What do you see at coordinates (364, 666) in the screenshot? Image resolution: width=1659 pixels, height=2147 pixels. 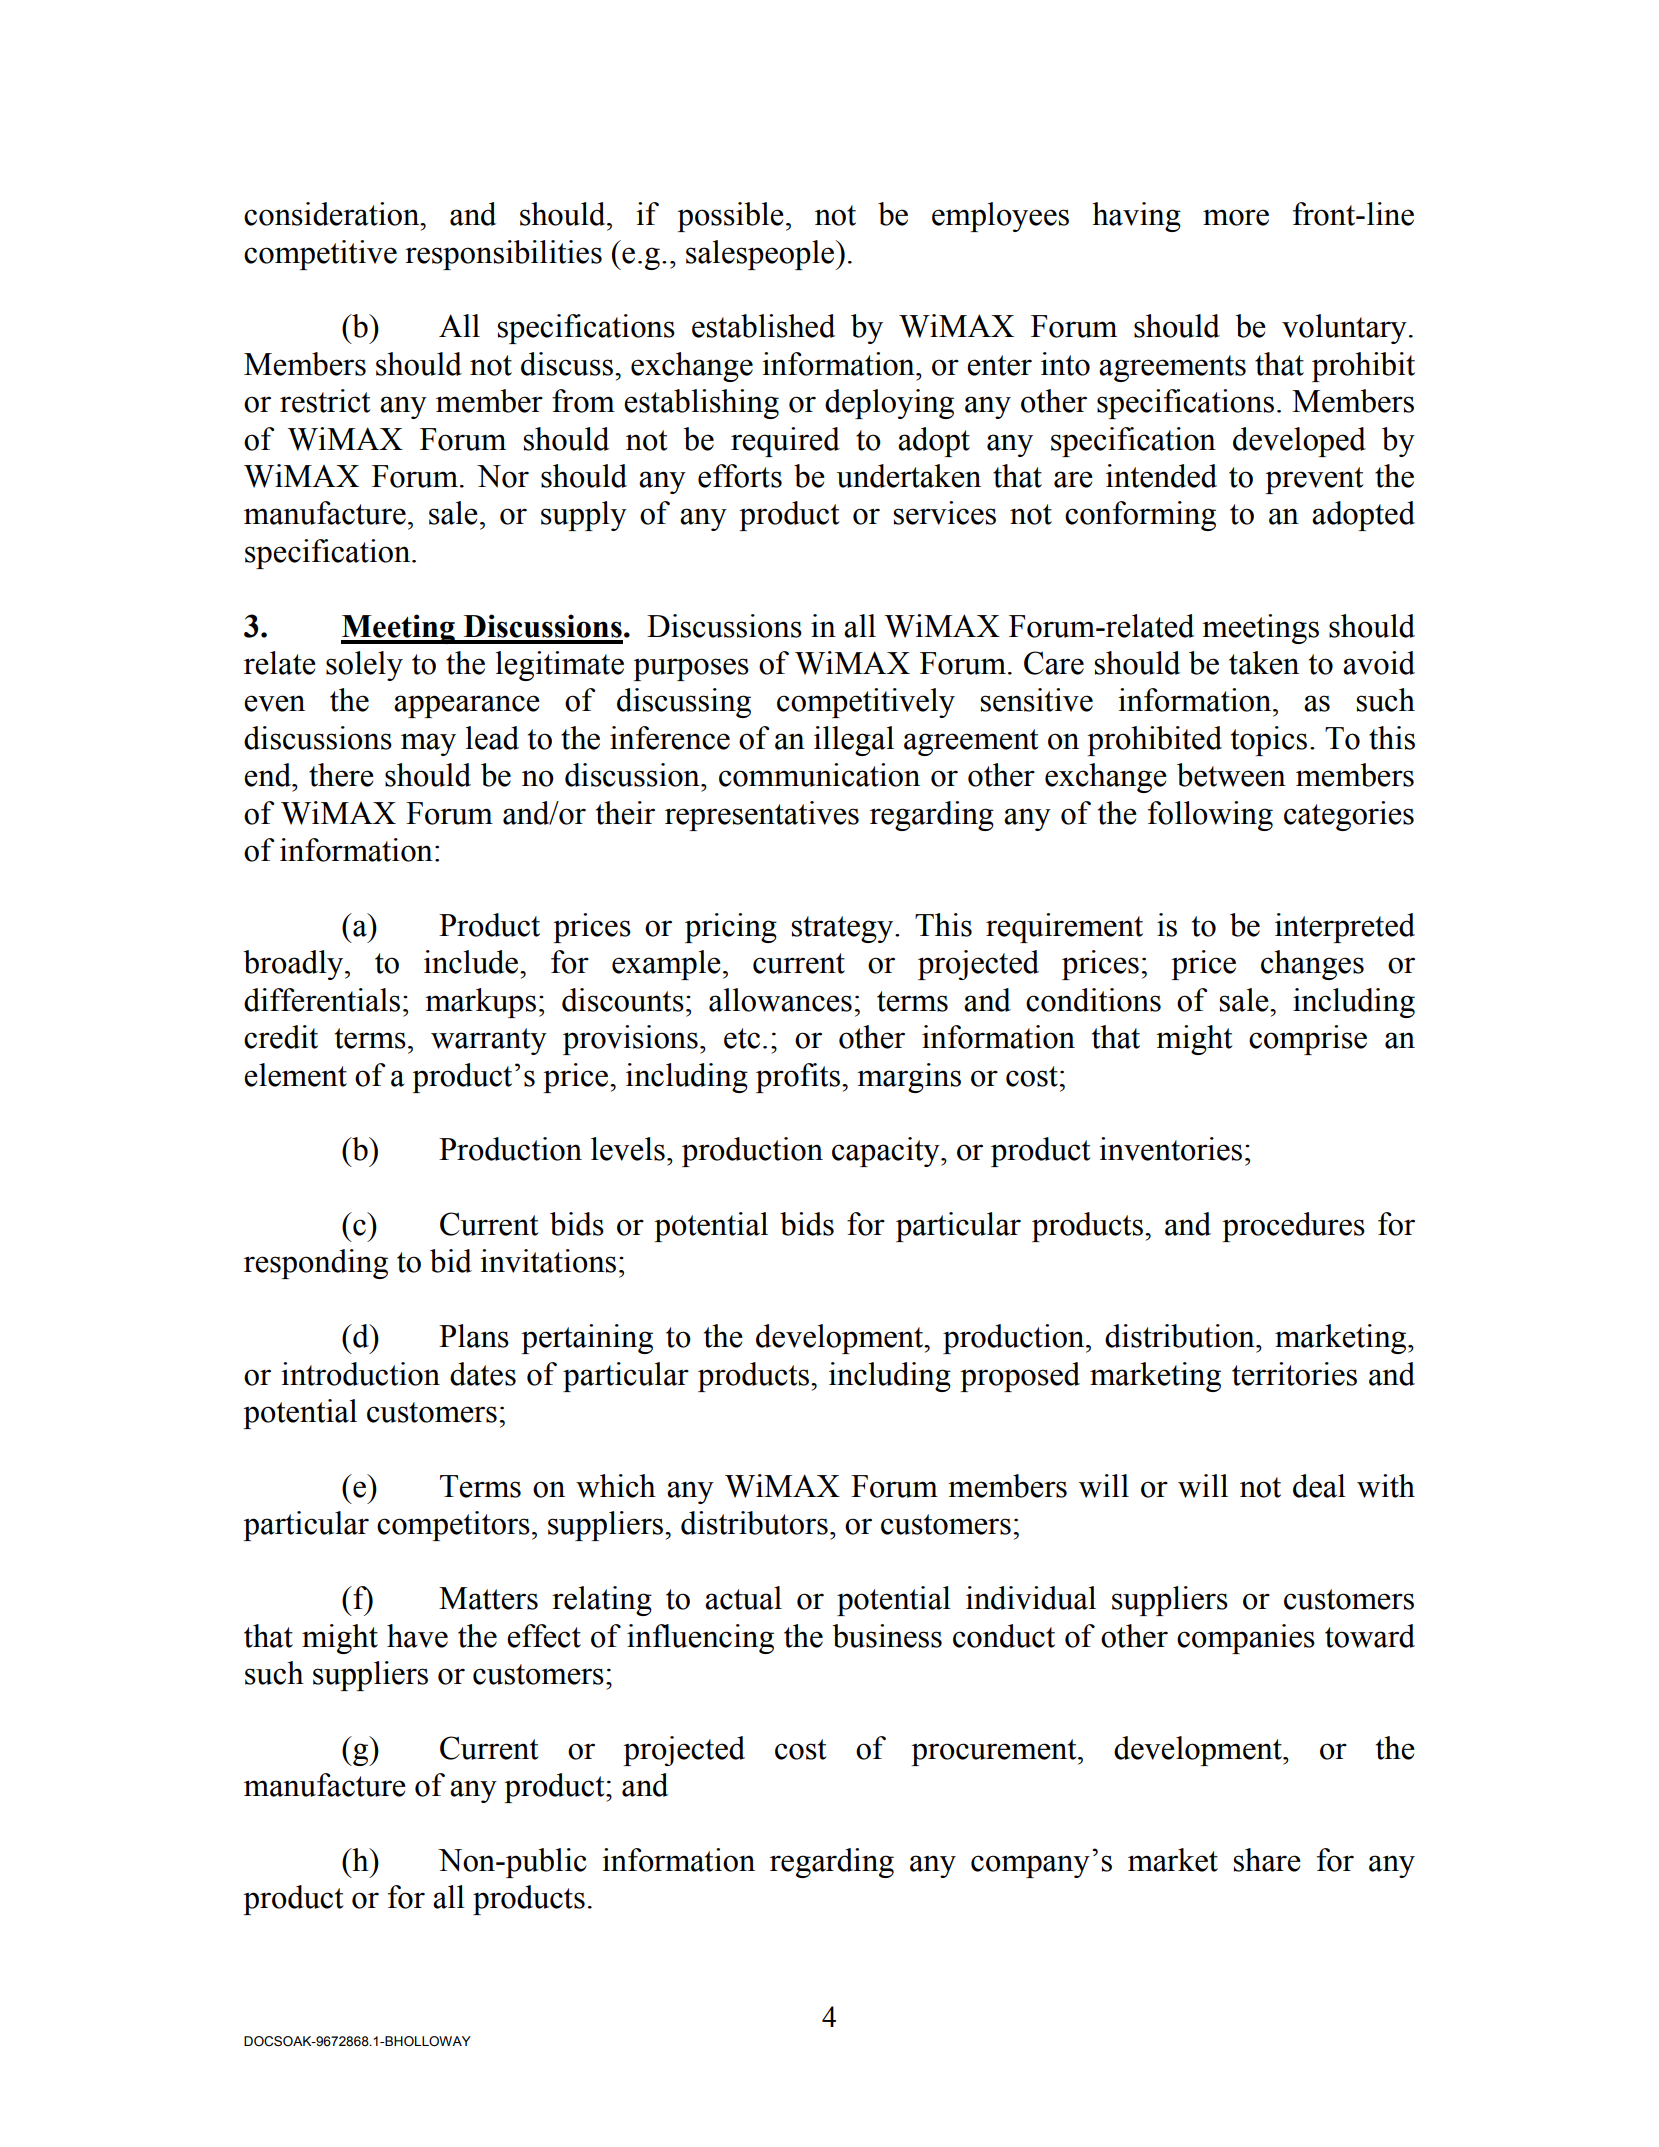 I see `solely` at bounding box center [364, 666].
